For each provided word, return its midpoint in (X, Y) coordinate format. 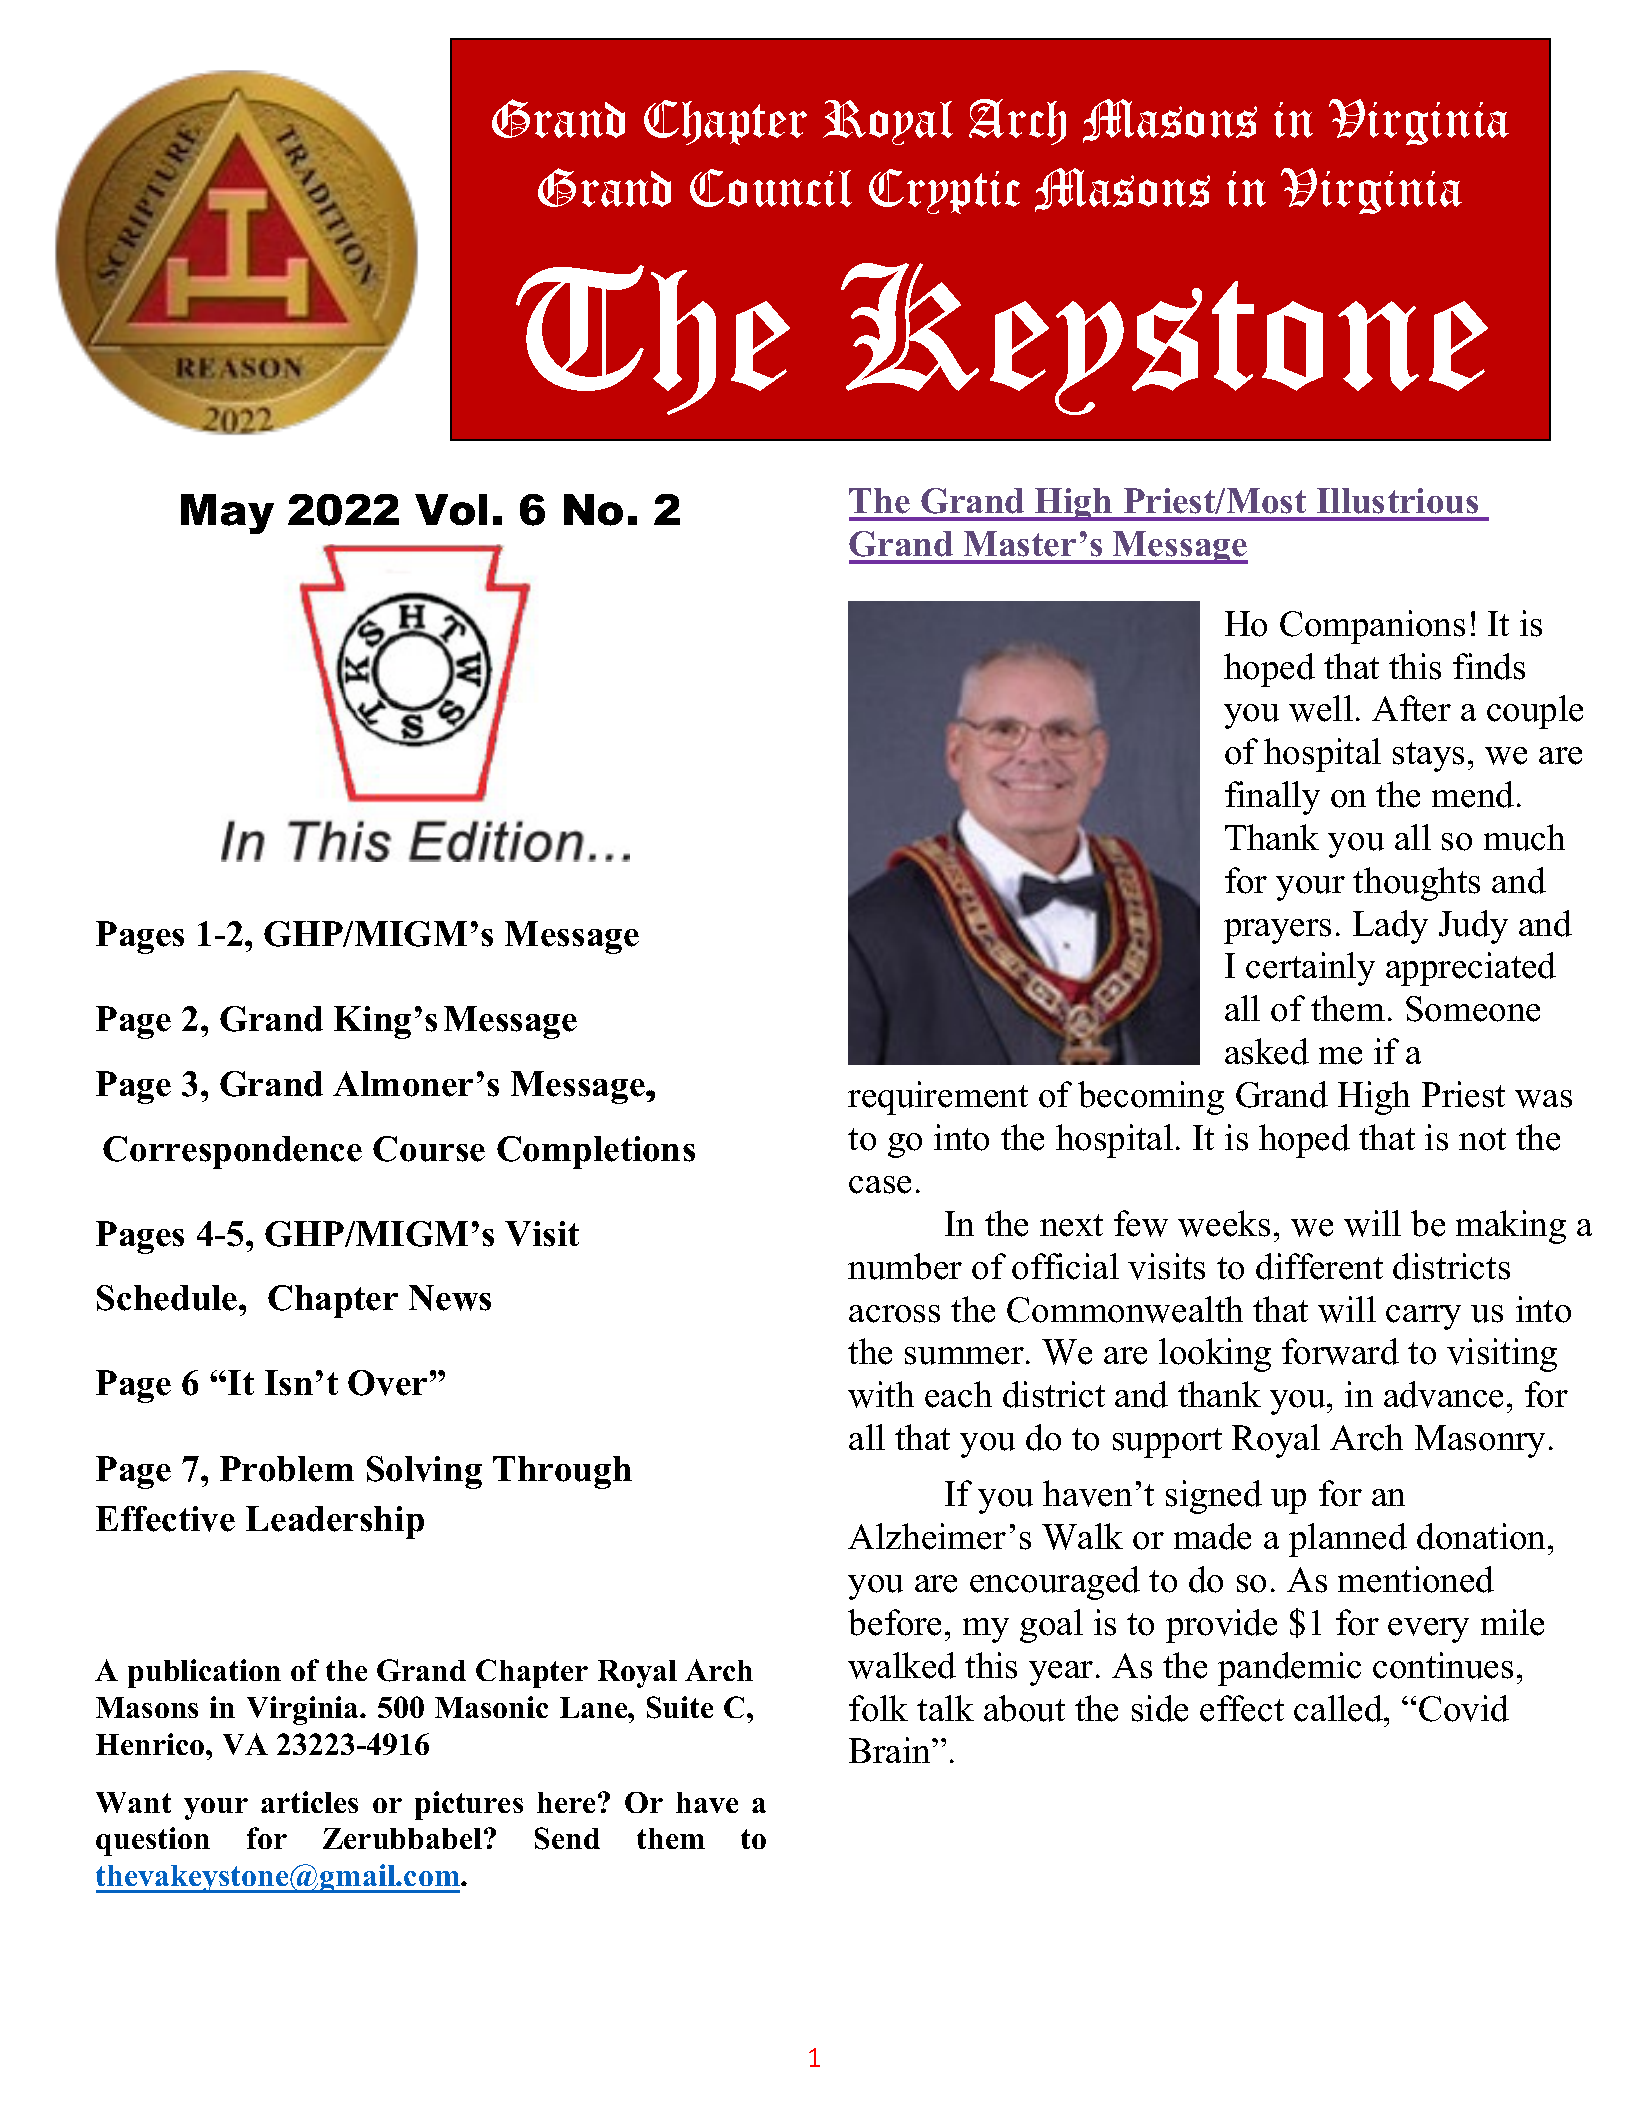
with (881, 1394)
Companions (1372, 627)
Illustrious (1397, 501)
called (1339, 1708)
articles (309, 1802)
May (227, 514)
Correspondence (232, 1152)
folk (878, 1708)
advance (1443, 1394)
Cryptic (944, 191)
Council (771, 188)
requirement (938, 1098)
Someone (1473, 1009)
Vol (451, 510)
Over (387, 1383)
